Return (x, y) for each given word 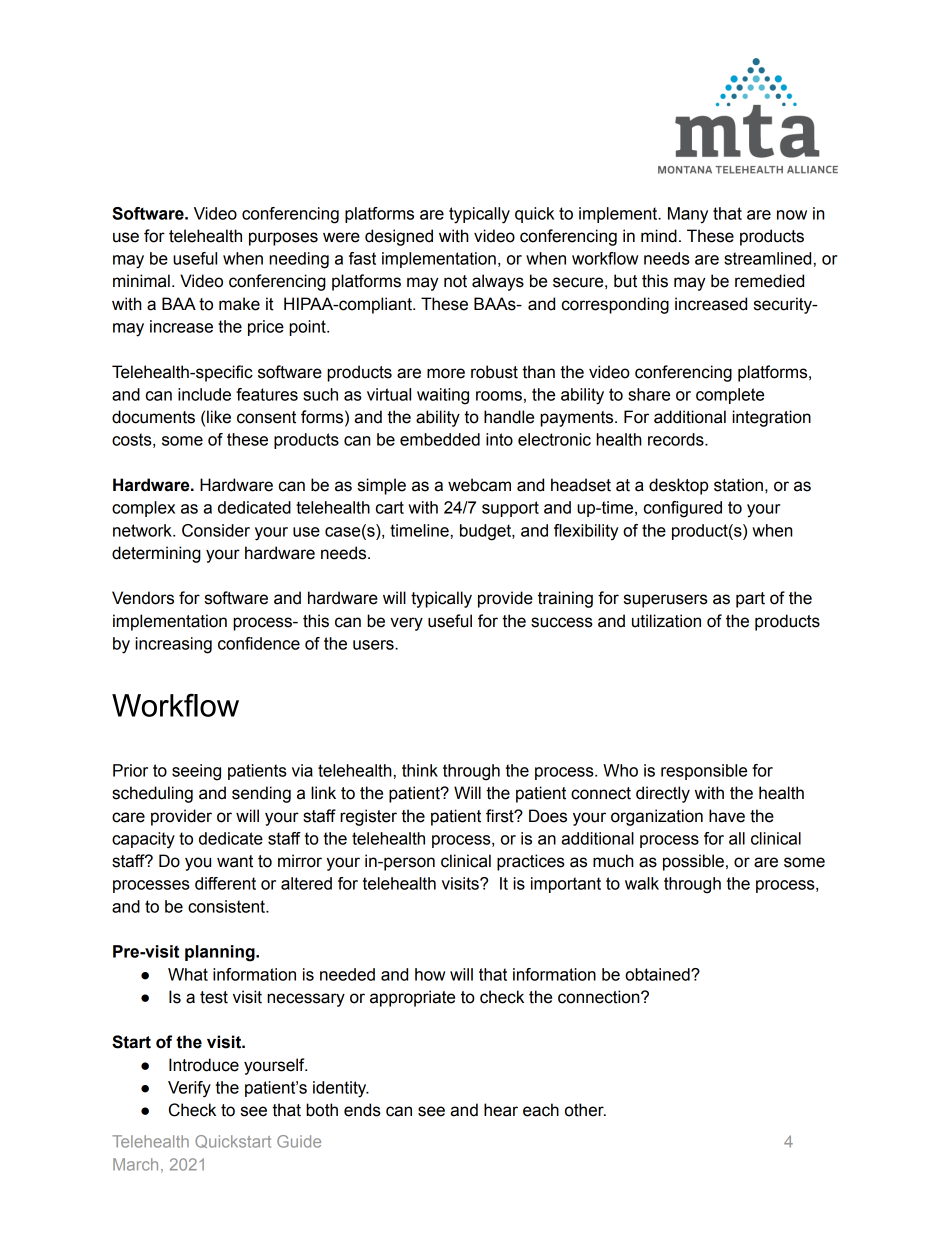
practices (531, 862)
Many (688, 215)
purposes (283, 239)
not (455, 281)
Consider (216, 530)
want (235, 861)
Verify (189, 1089)
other (585, 1110)
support (510, 509)
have (727, 816)
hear (501, 1110)
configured (683, 509)
